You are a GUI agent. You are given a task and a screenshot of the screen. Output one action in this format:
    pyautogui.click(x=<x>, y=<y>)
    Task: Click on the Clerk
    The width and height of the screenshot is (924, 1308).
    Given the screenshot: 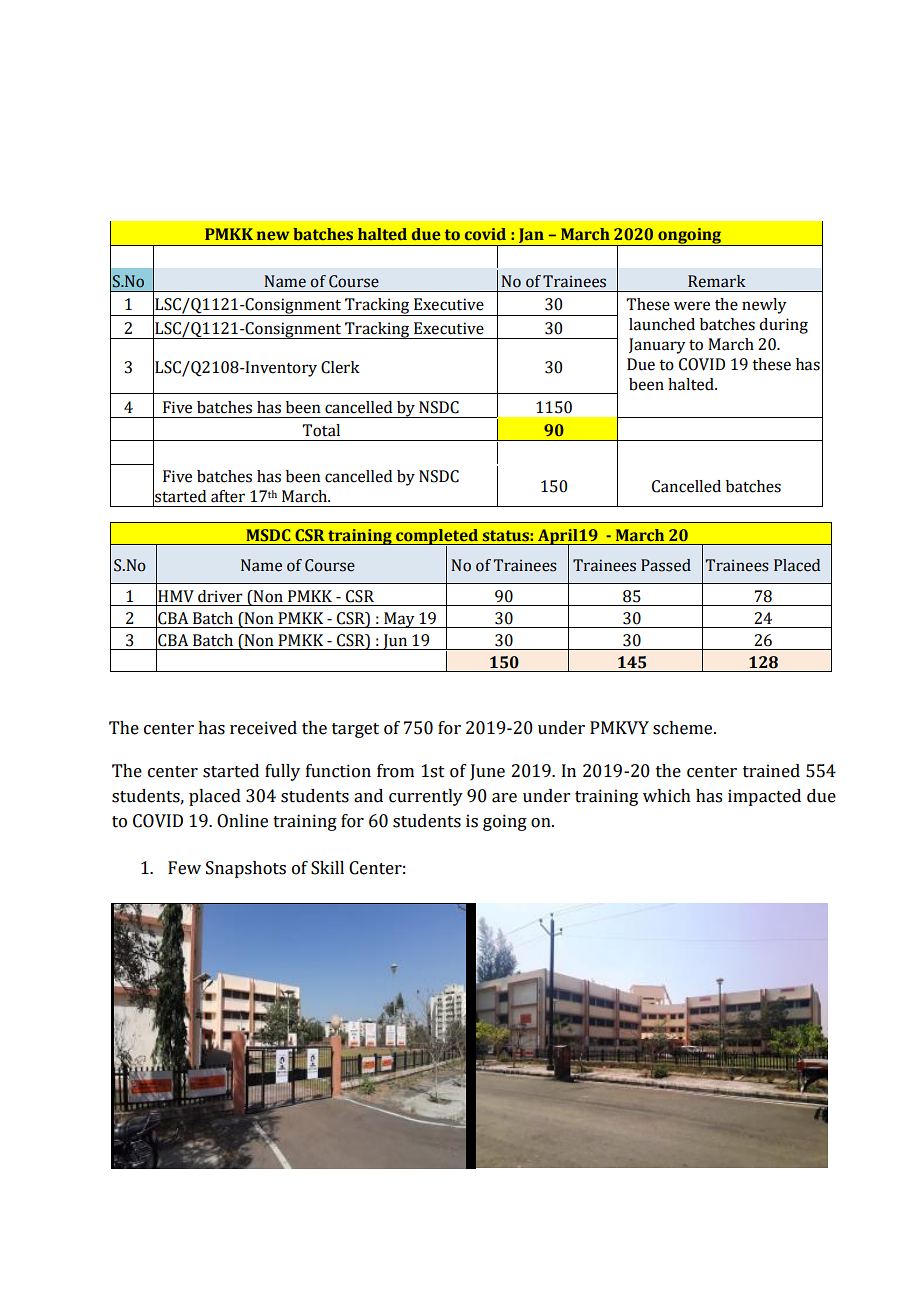 What is the action you would take?
    pyautogui.click(x=340, y=367)
